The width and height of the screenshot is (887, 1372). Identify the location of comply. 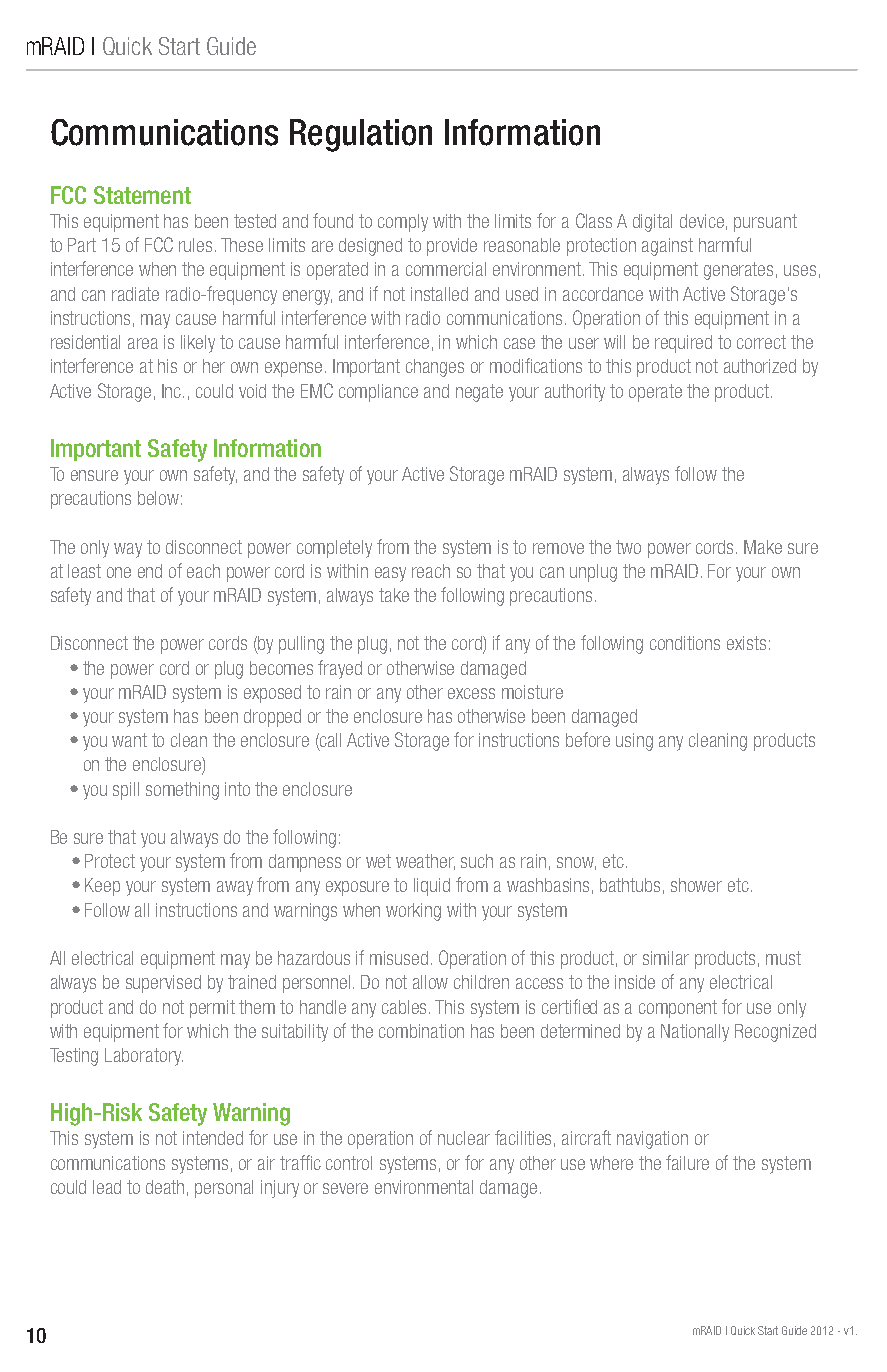
(403, 223).
